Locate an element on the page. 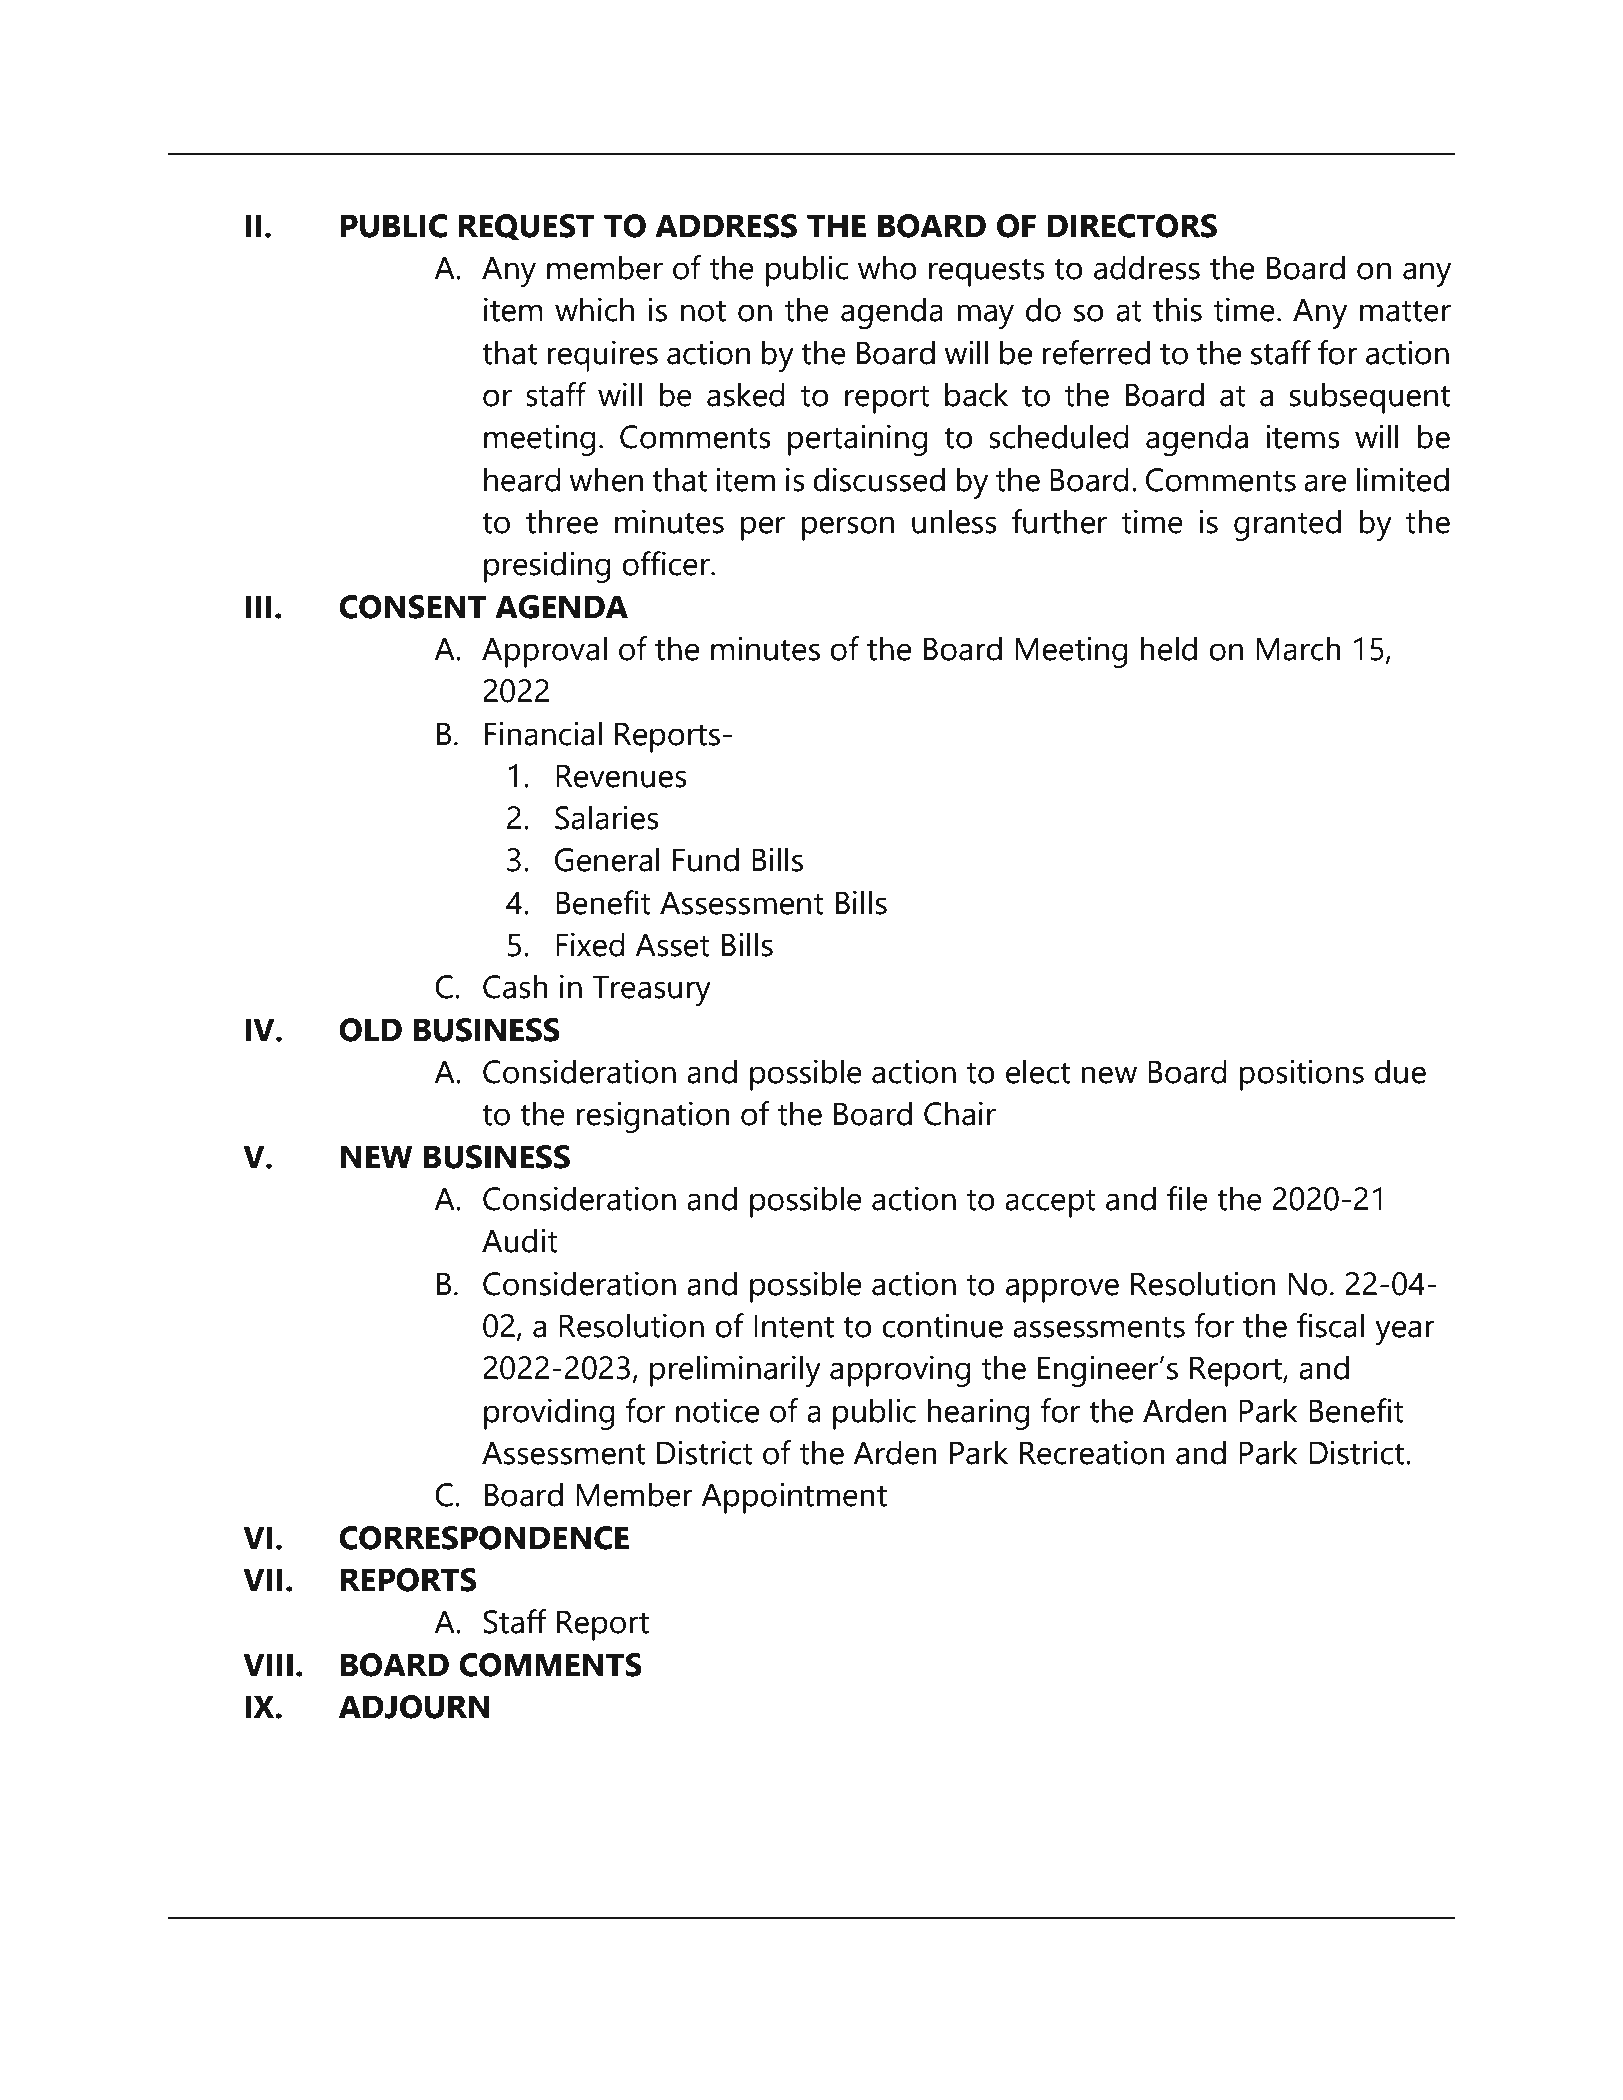  who is located at coordinates (887, 267).
